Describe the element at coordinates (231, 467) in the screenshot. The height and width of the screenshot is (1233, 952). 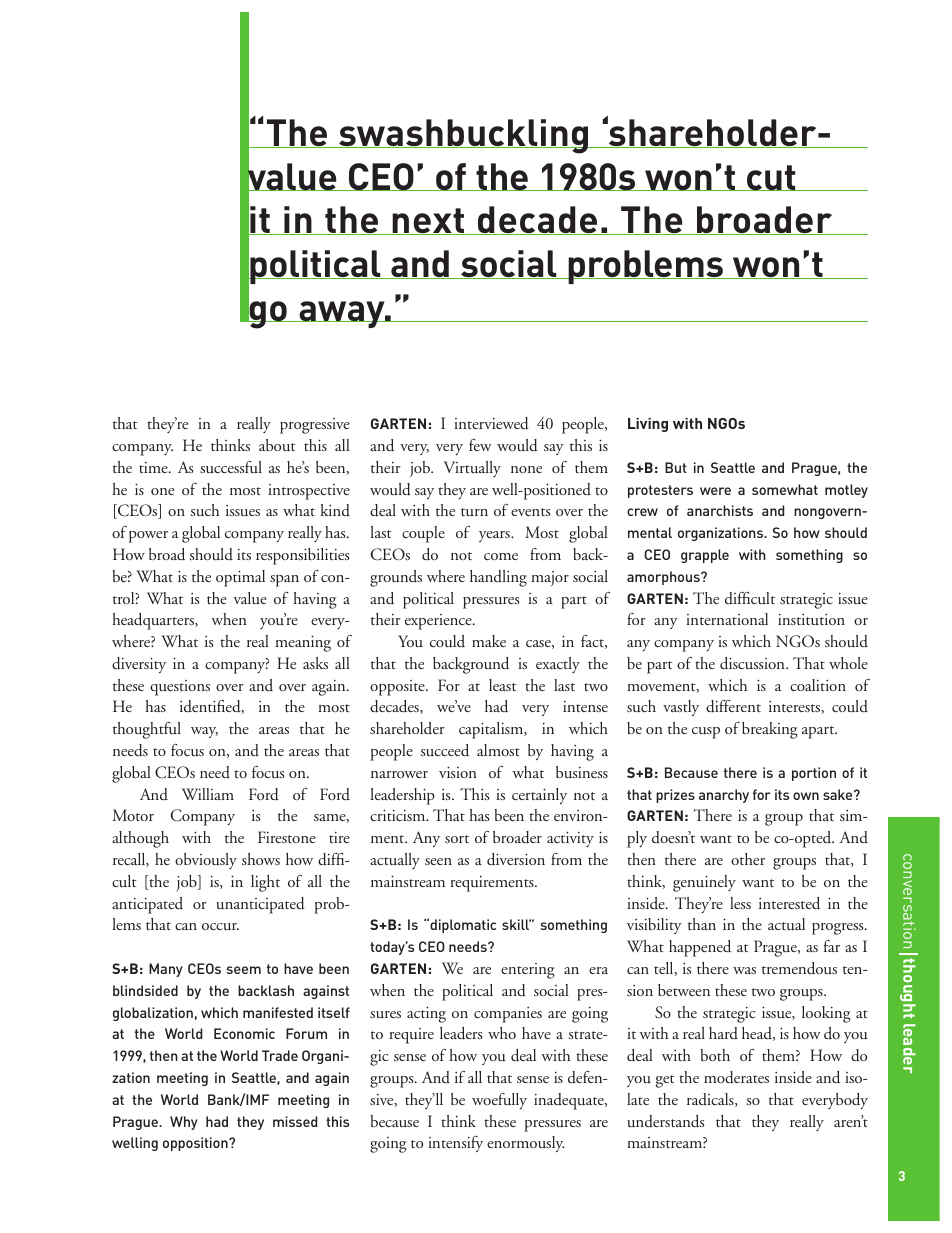
I see `successful` at that location.
